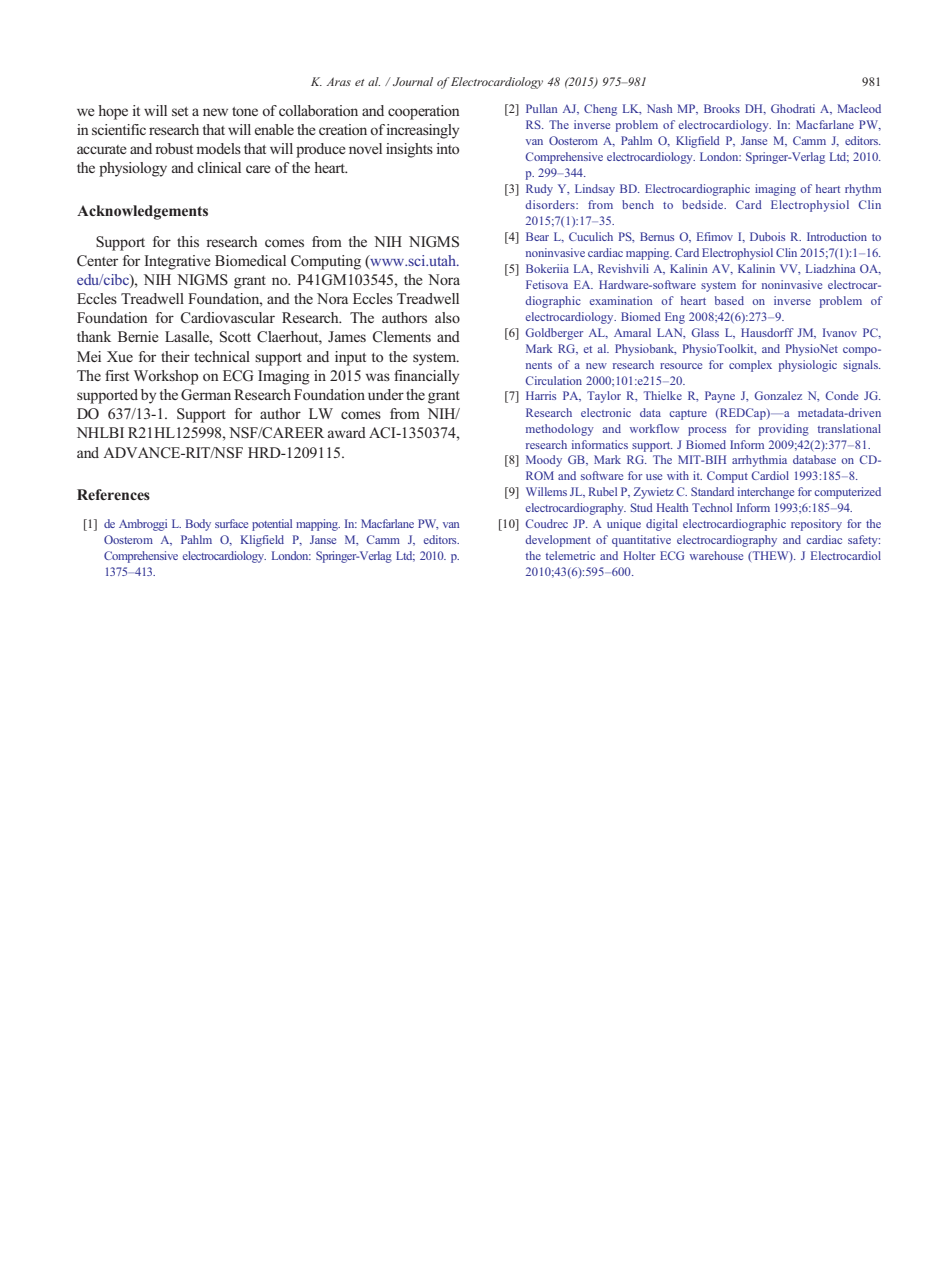  I want to click on set, so click(180, 111).
